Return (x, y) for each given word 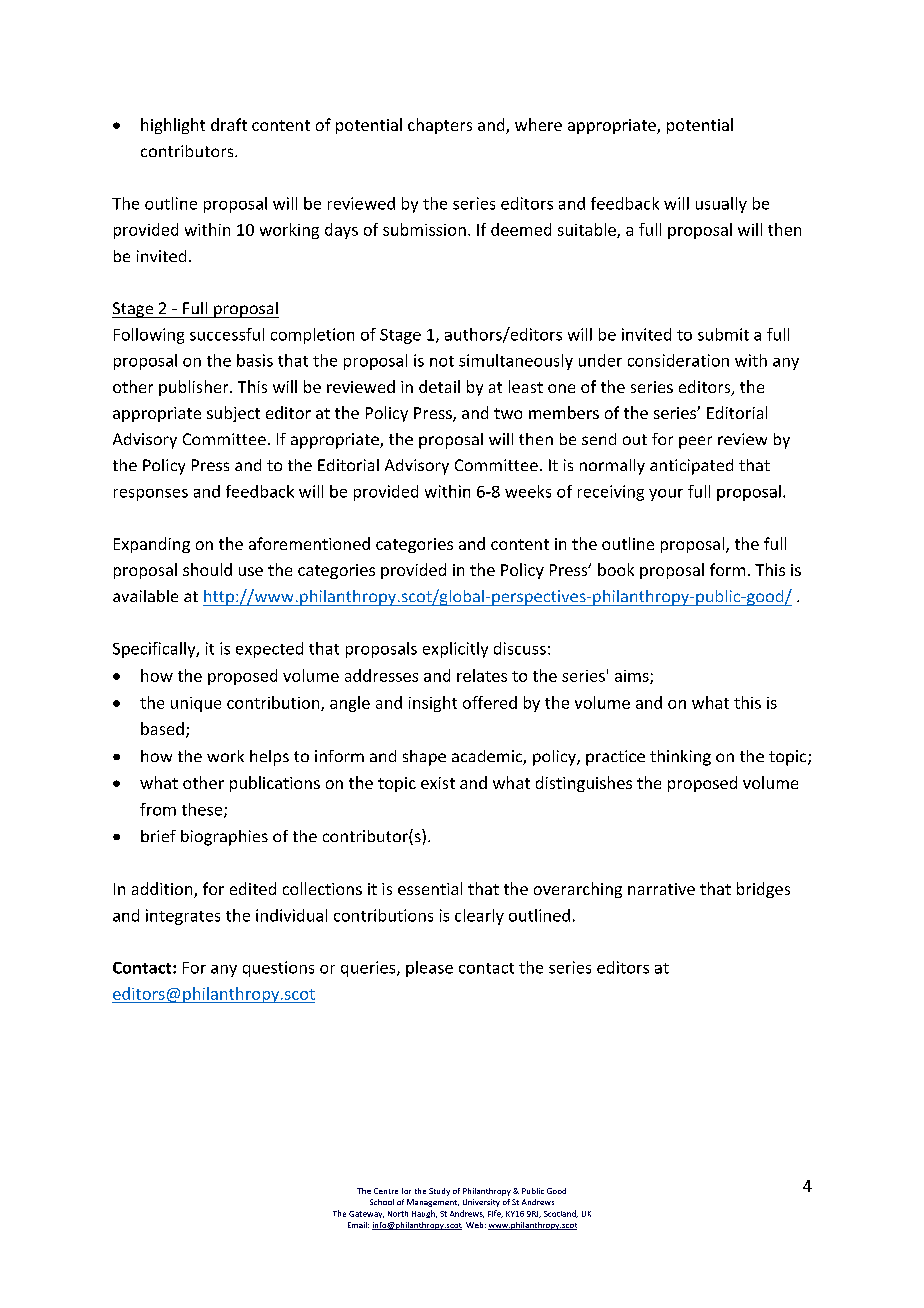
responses (151, 495)
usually (721, 205)
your (666, 495)
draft (229, 124)
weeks (528, 491)
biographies (224, 838)
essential (430, 888)
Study (439, 1192)
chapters (440, 126)
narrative (661, 889)
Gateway (366, 1214)
